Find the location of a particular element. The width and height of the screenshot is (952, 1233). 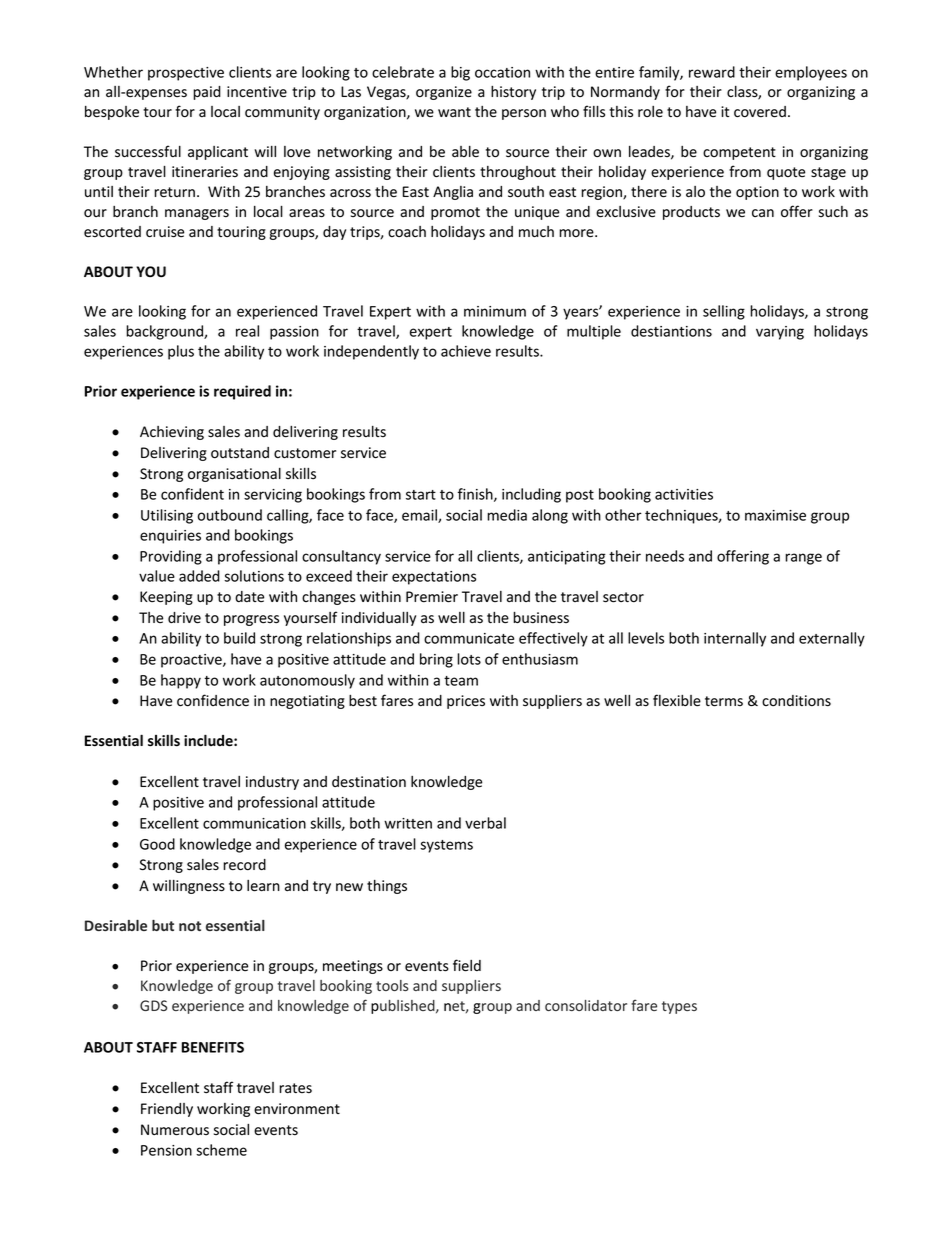

paid is located at coordinates (207, 93).
